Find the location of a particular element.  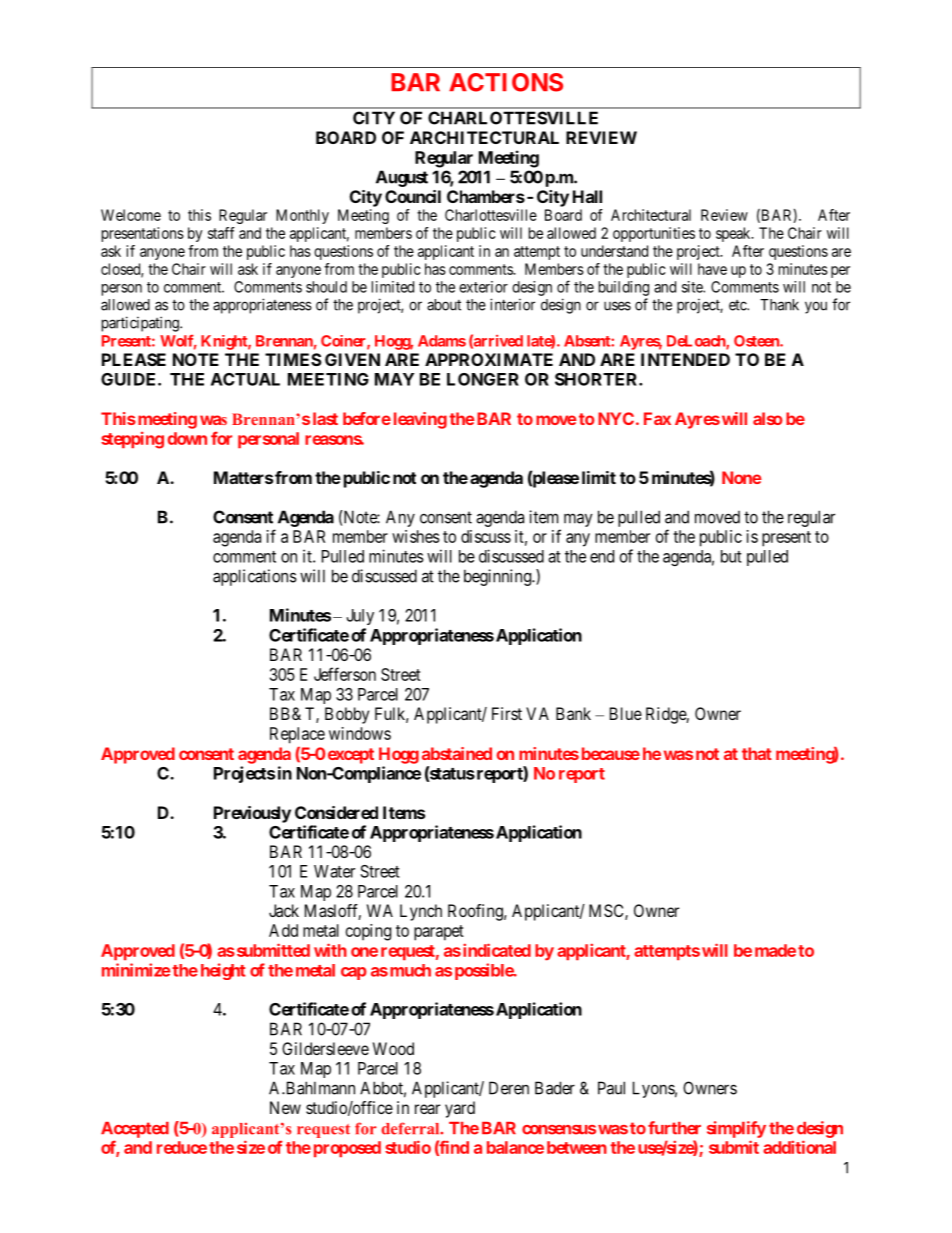

Council is located at coordinates (413, 196).
